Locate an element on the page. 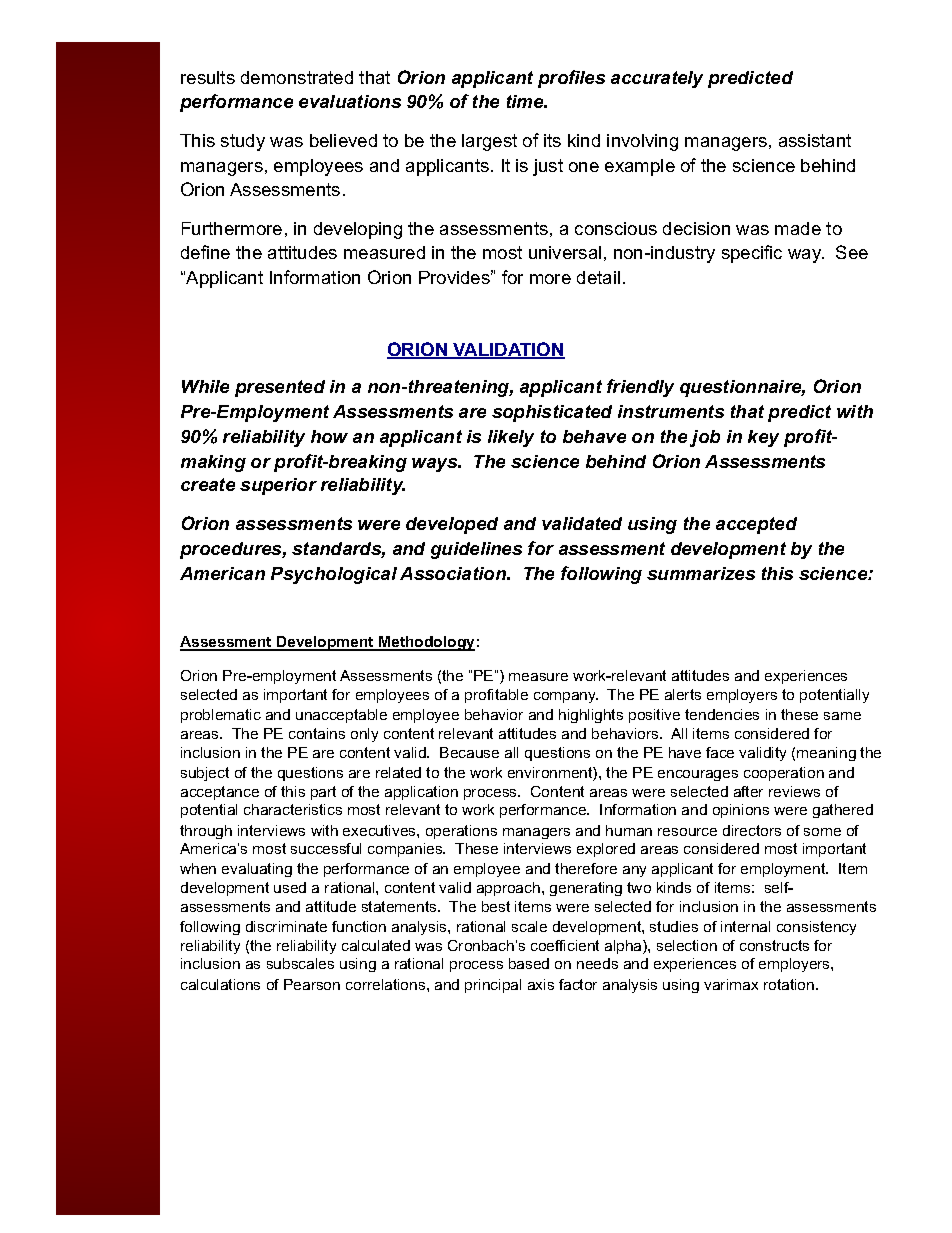 The height and width of the document is (1233, 952). constructs is located at coordinates (774, 945).
